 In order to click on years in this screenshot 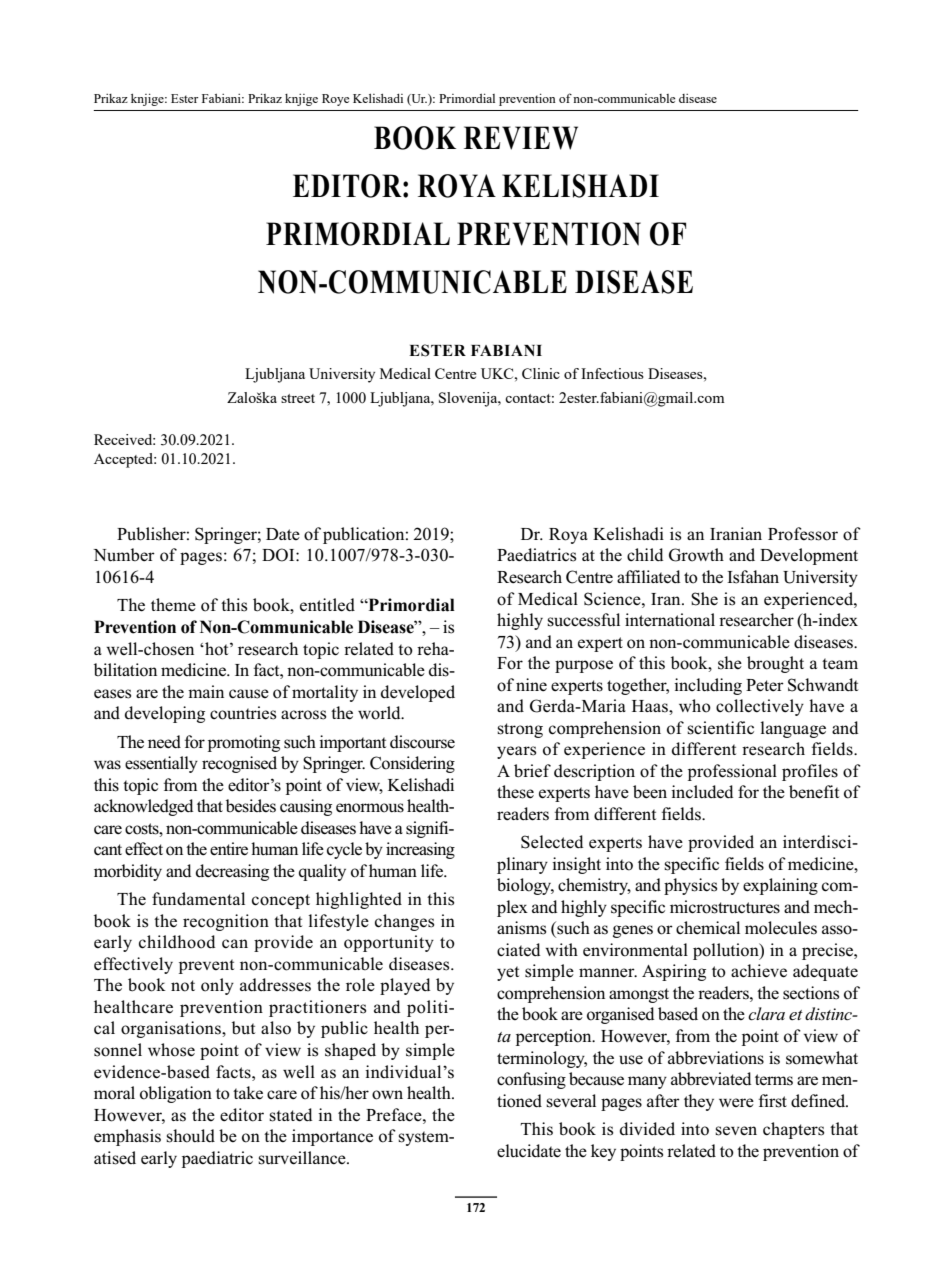, I will do `click(516, 752)`.
